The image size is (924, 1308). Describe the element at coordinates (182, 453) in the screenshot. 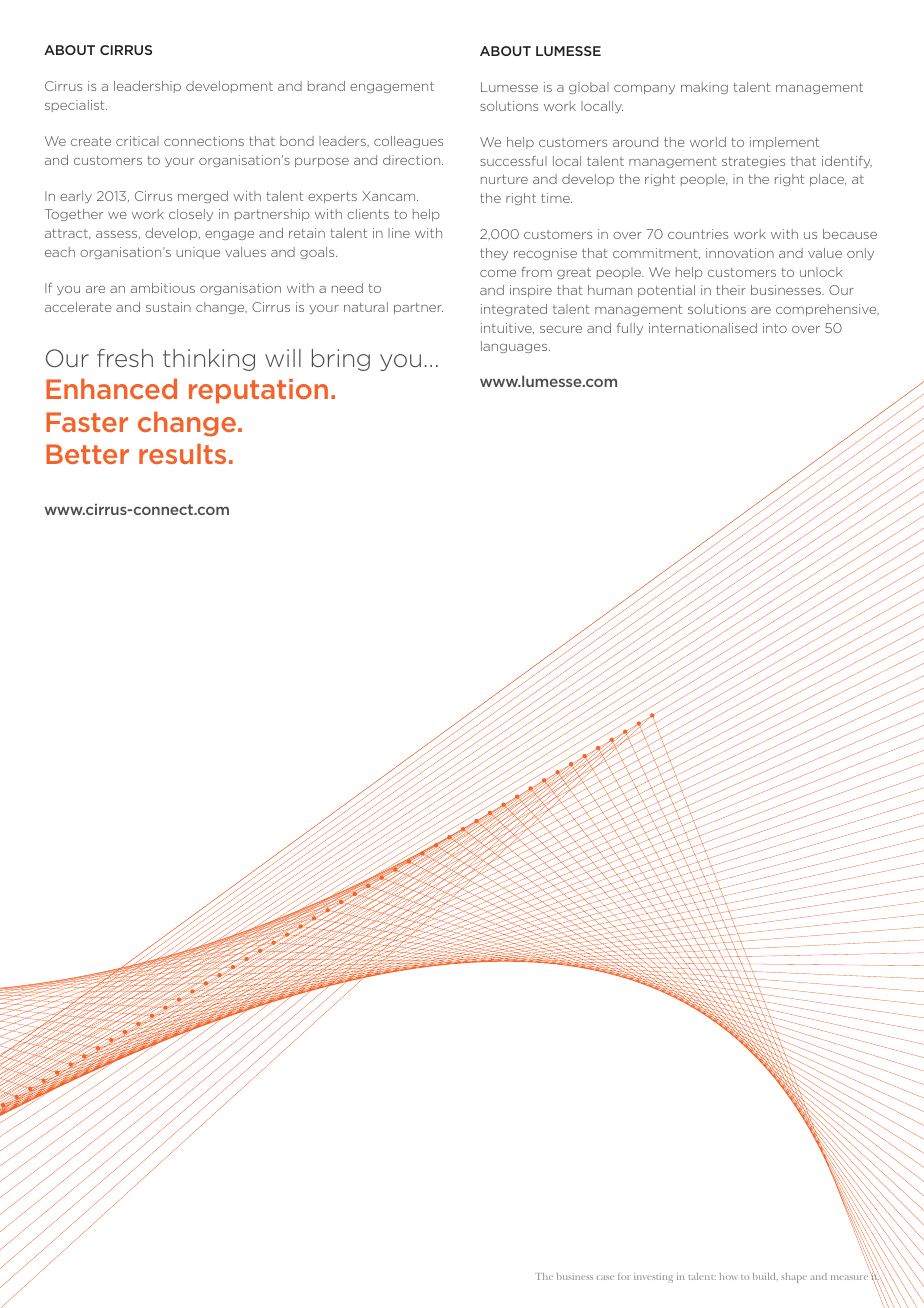

I see `results` at that location.
